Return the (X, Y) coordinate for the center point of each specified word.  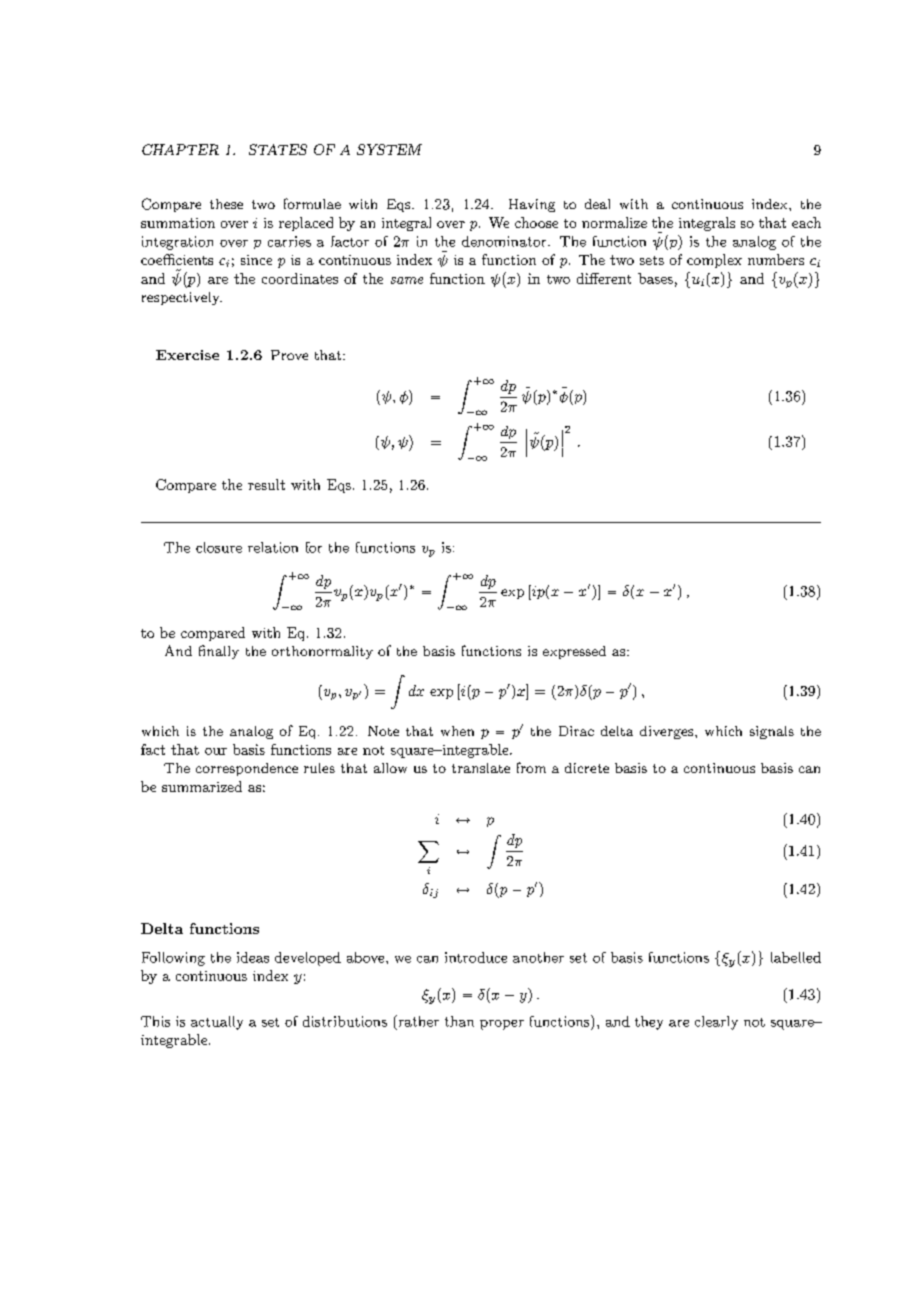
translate (481, 768)
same (407, 280)
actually (217, 1023)
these (226, 204)
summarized (202, 786)
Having (532, 205)
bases (655, 278)
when (457, 731)
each (806, 222)
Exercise (187, 355)
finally (219, 652)
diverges (668, 732)
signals (772, 732)
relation (273, 547)
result (266, 484)
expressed (574, 652)
